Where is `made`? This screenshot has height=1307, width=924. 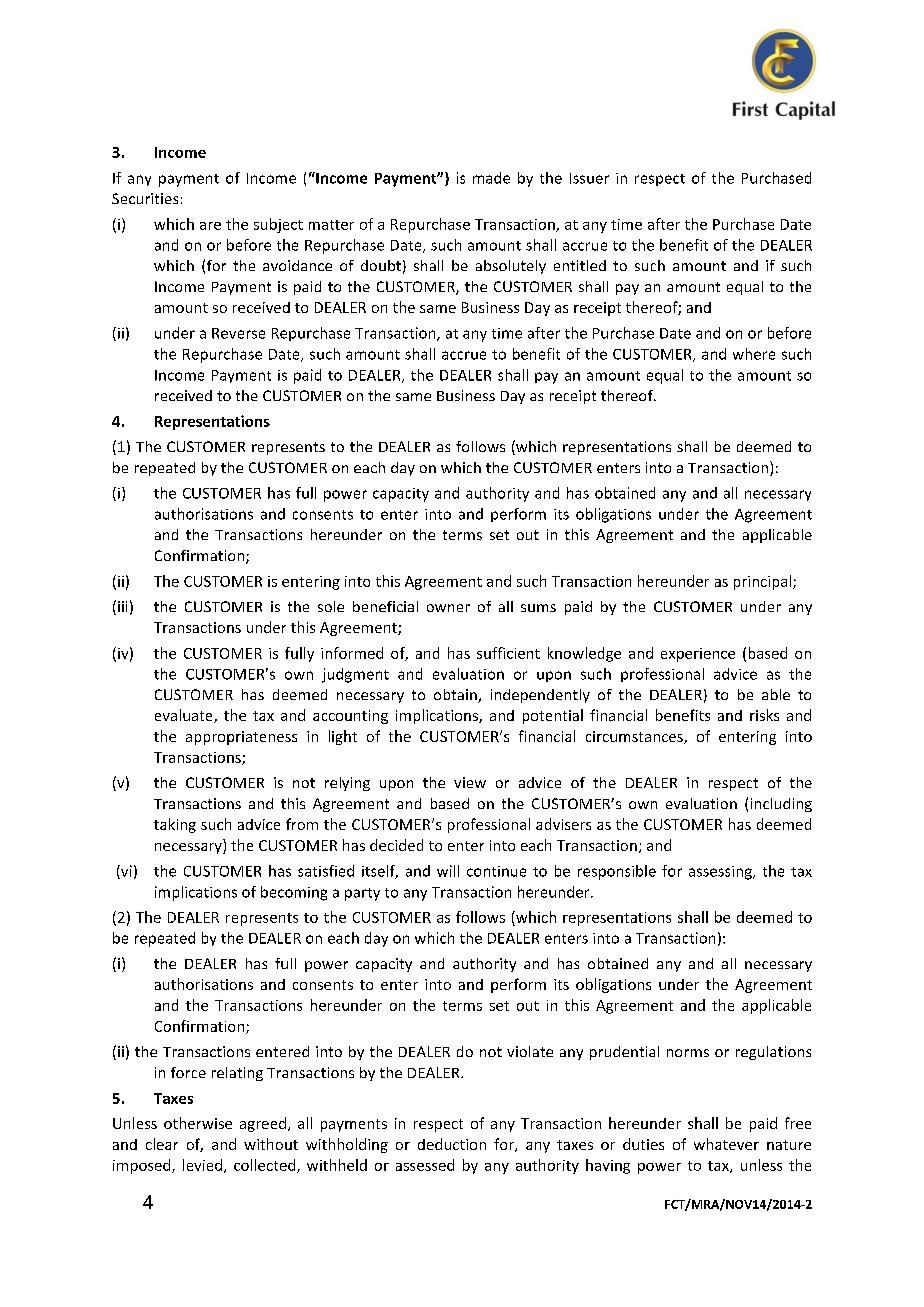 made is located at coordinates (491, 178).
